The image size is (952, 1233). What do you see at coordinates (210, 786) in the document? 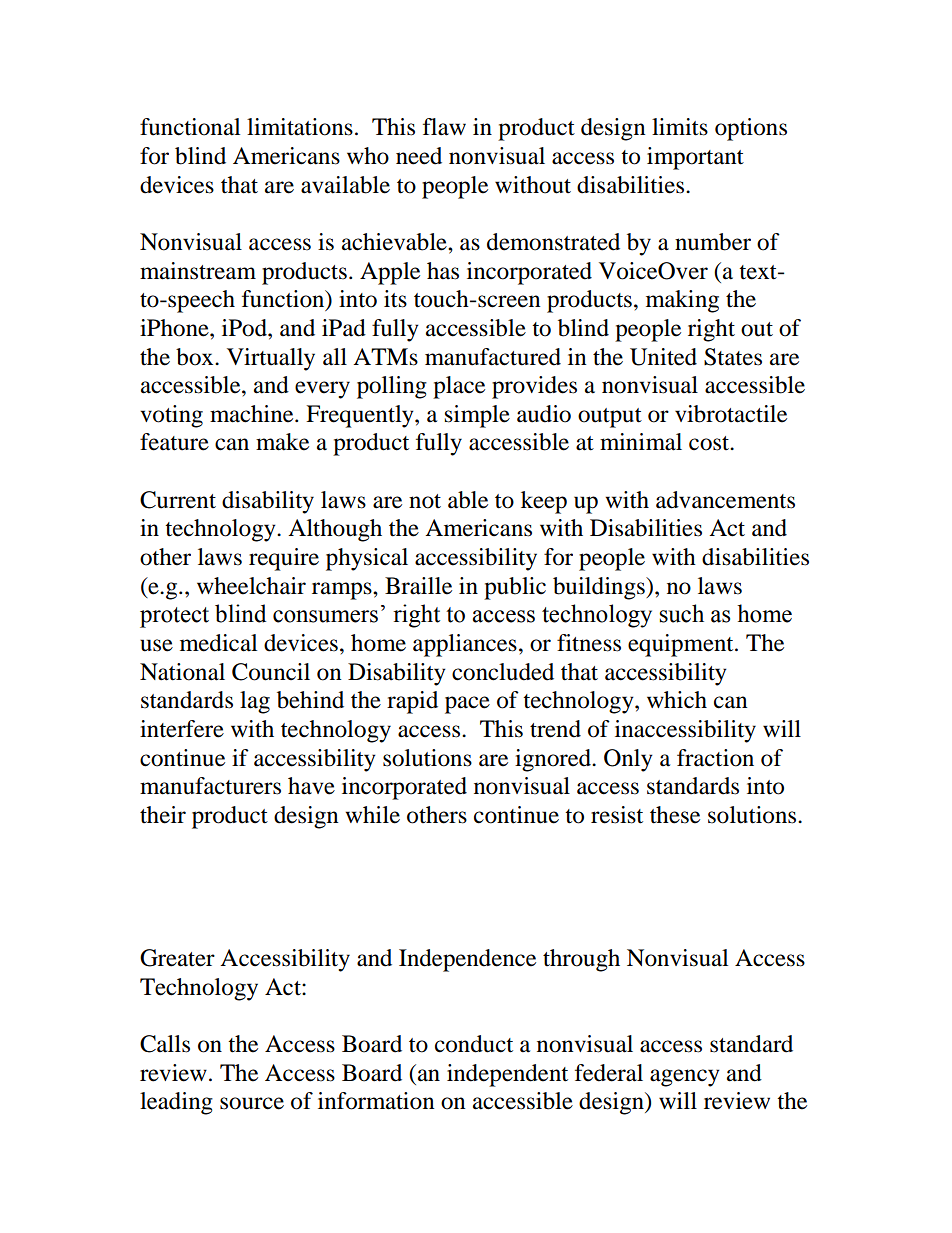
I see `manufacturers` at bounding box center [210, 786].
